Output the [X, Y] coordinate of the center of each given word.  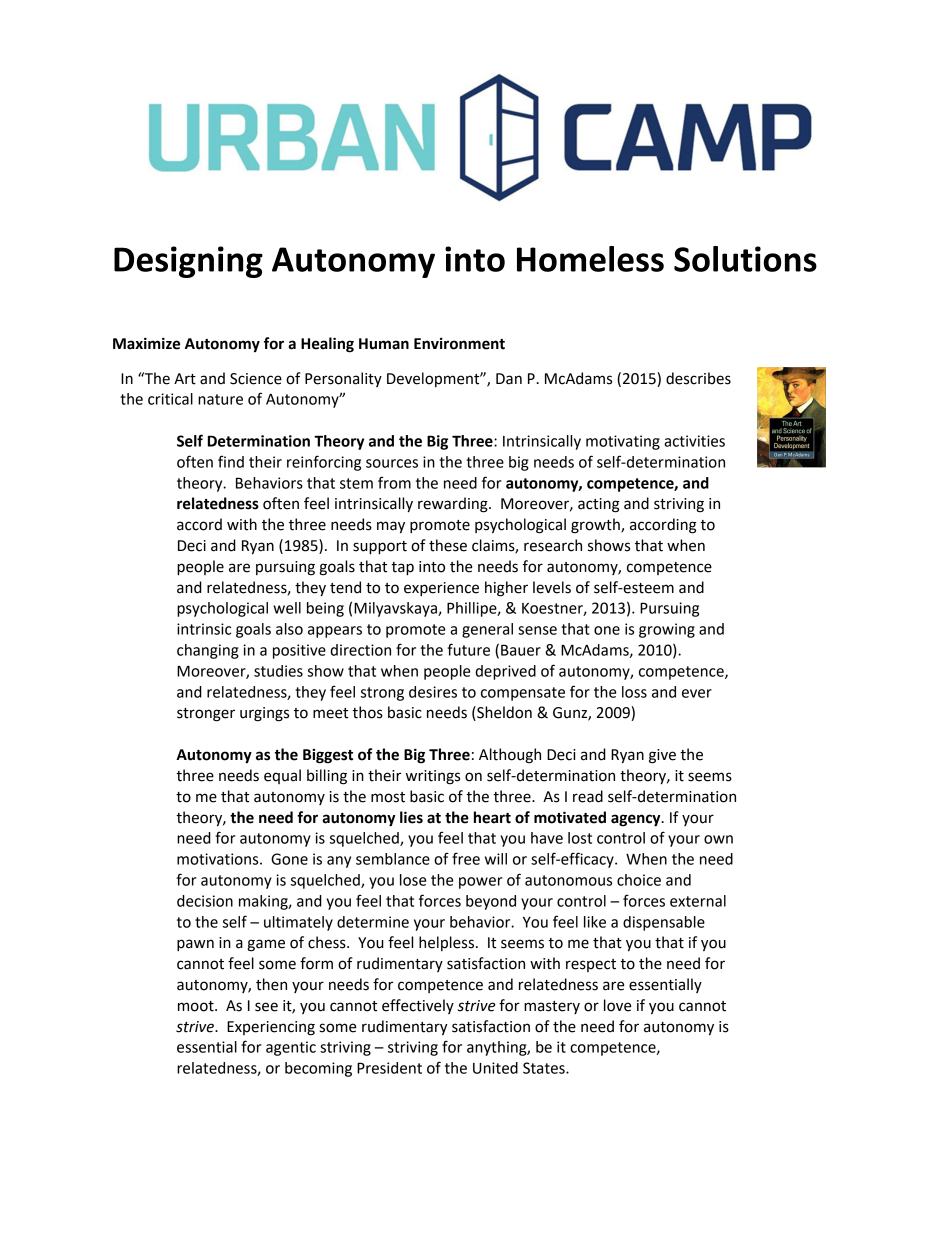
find [231, 461]
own [718, 839]
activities [694, 441]
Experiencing [271, 1028]
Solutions [745, 259]
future [468, 649]
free [466, 858]
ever [697, 693]
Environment [459, 344]
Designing [188, 262]
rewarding [454, 505]
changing [208, 651]
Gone [289, 859]
